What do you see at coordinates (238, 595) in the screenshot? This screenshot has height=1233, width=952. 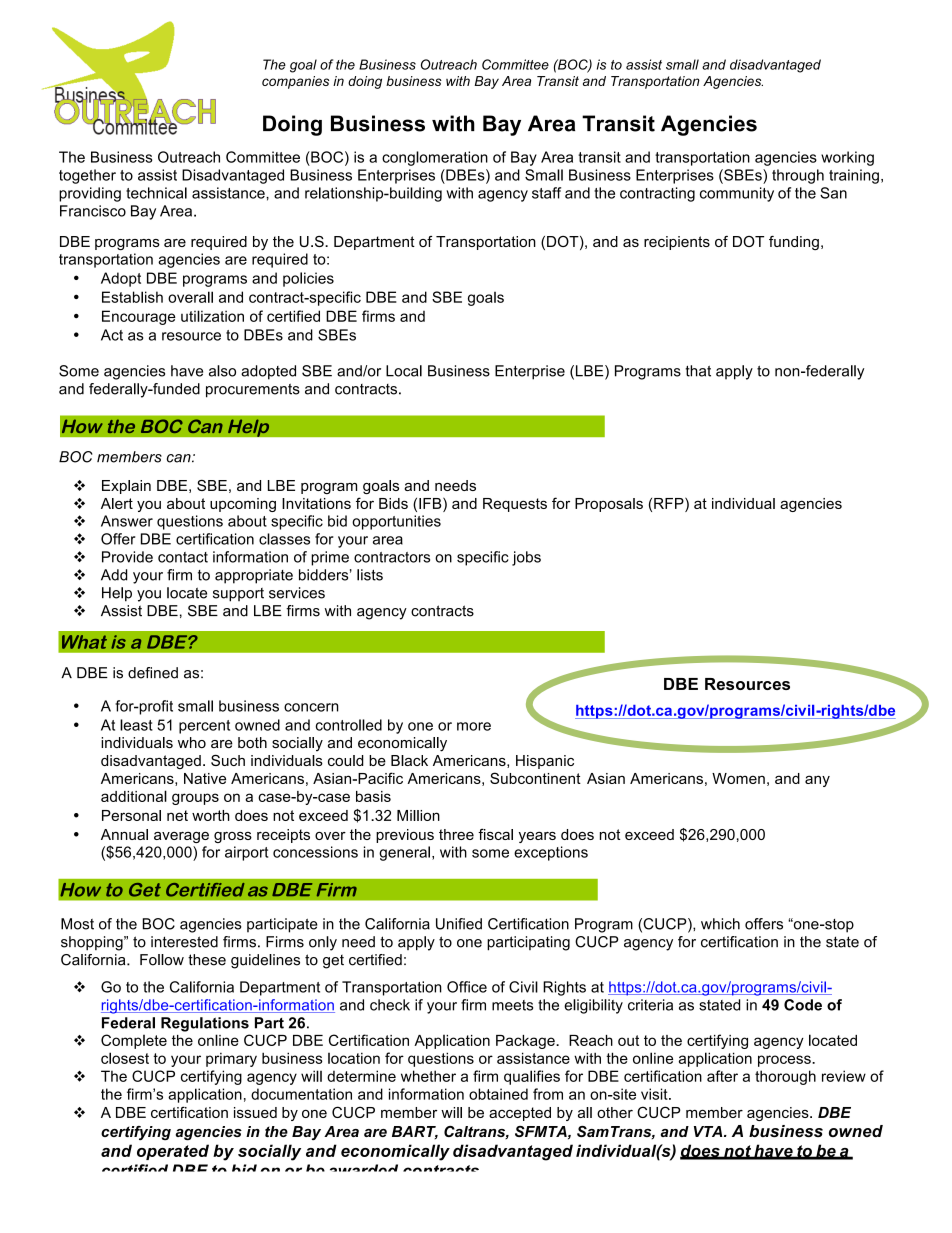 I see `support` at bounding box center [238, 595].
